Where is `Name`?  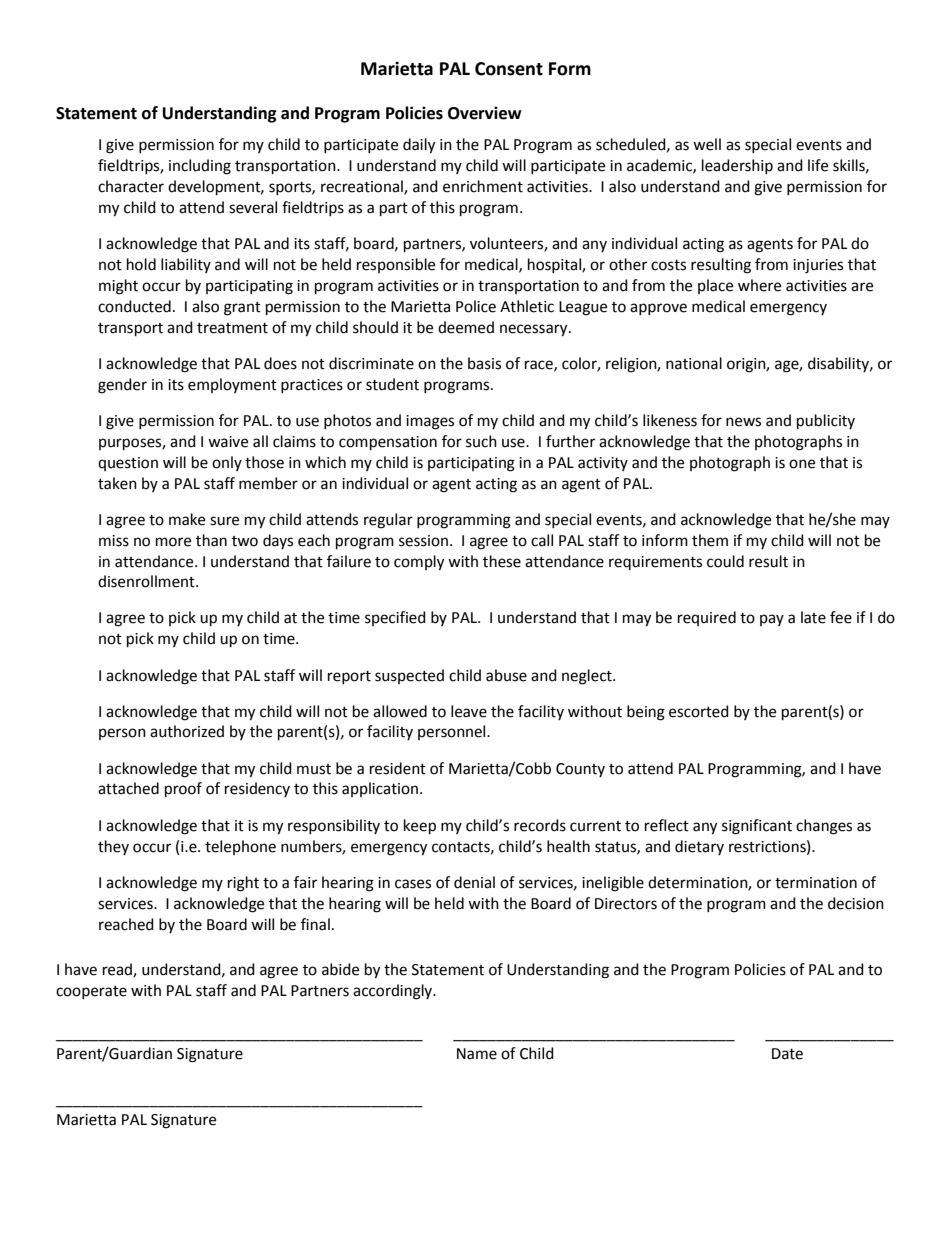
Name is located at coordinates (477, 1054).
